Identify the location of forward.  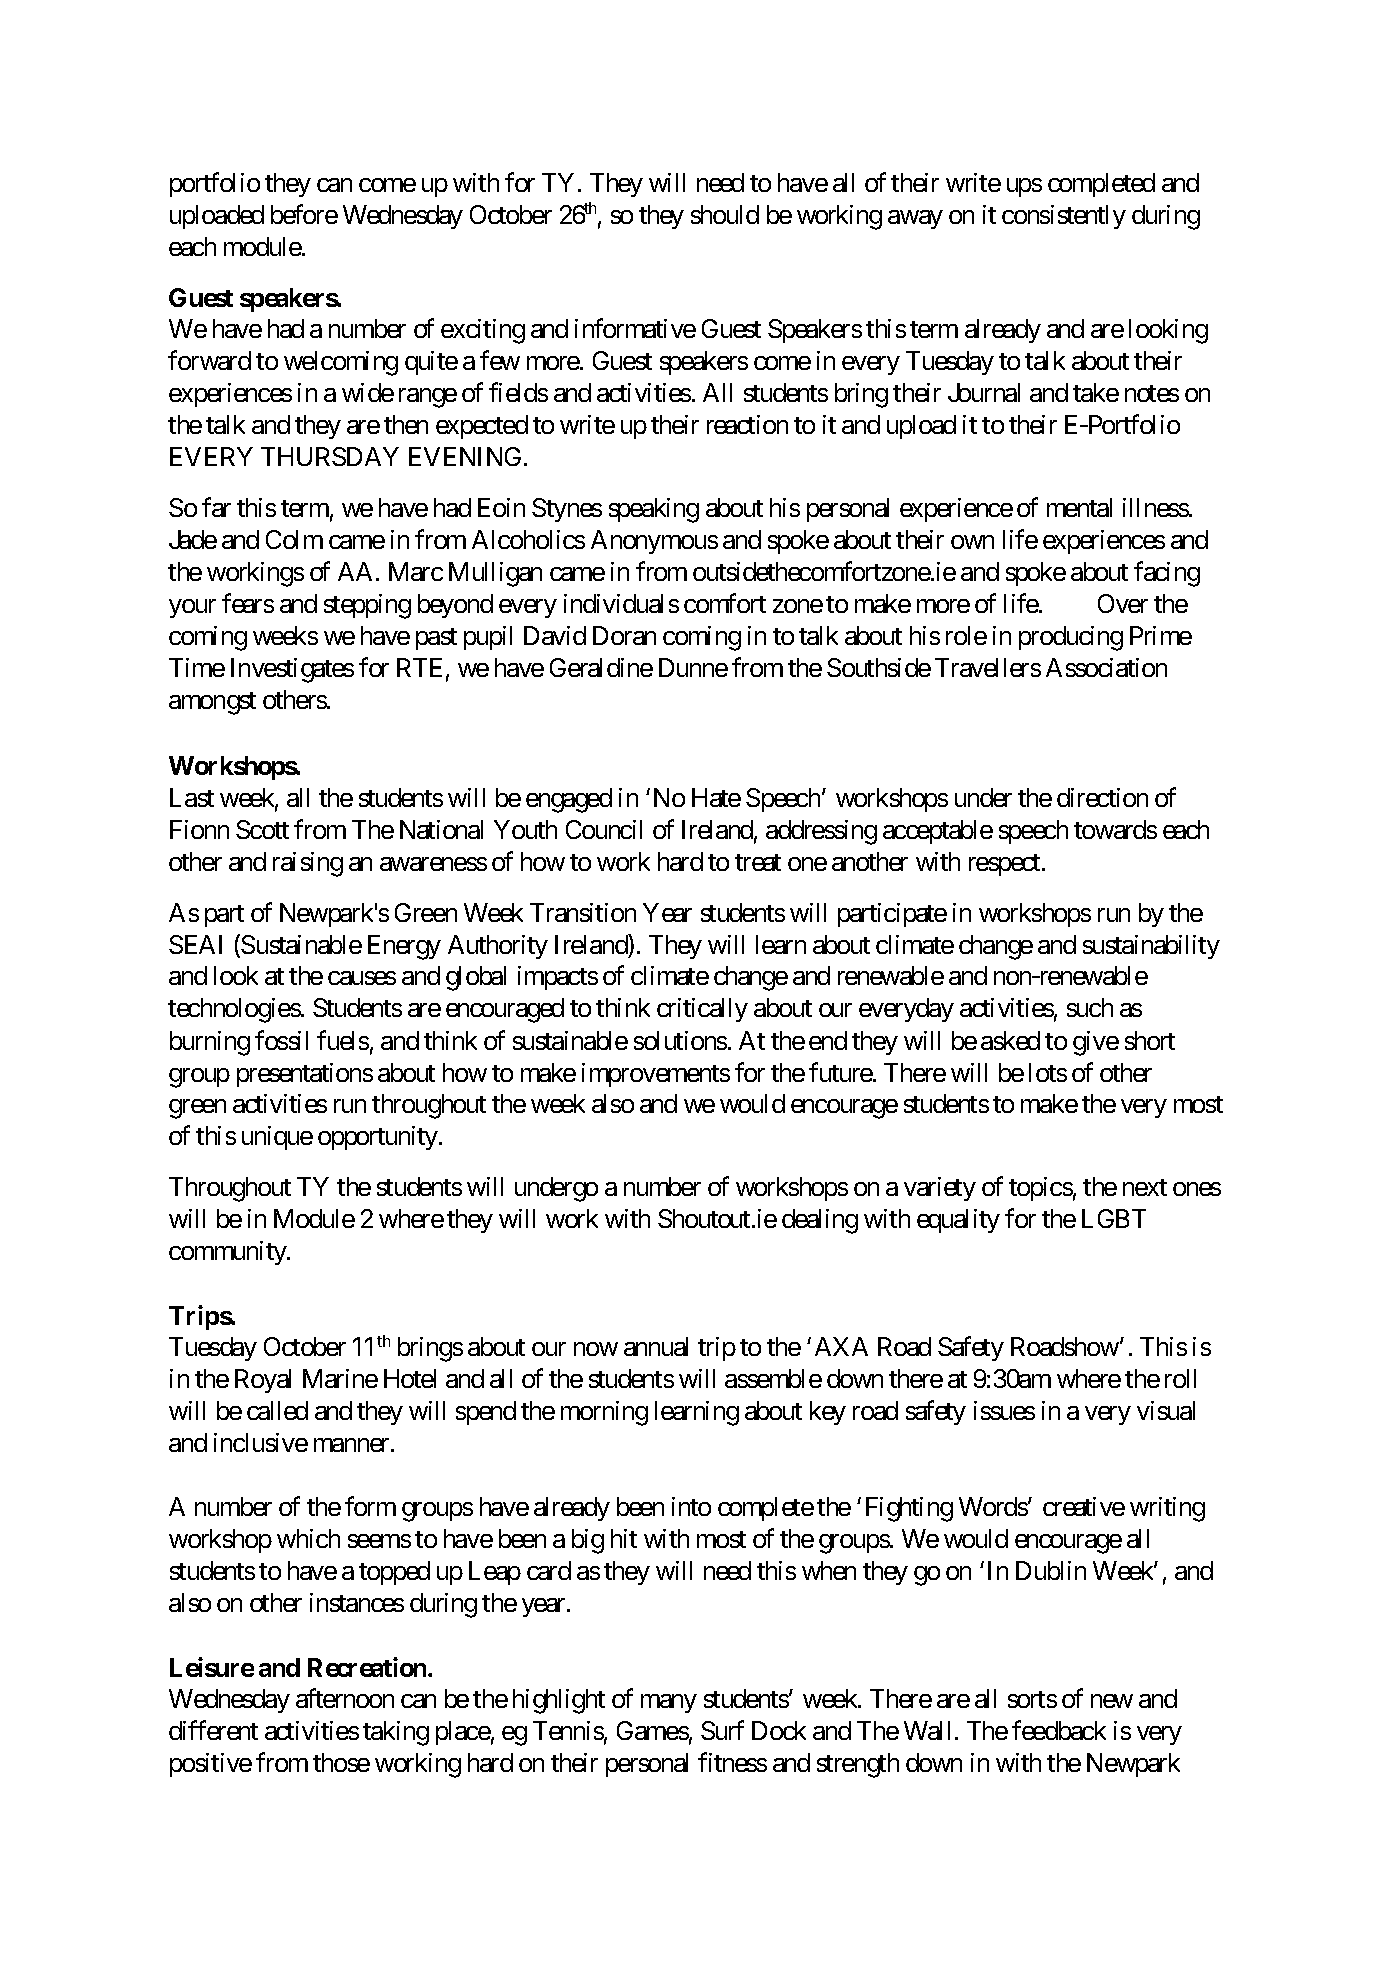
(209, 360).
